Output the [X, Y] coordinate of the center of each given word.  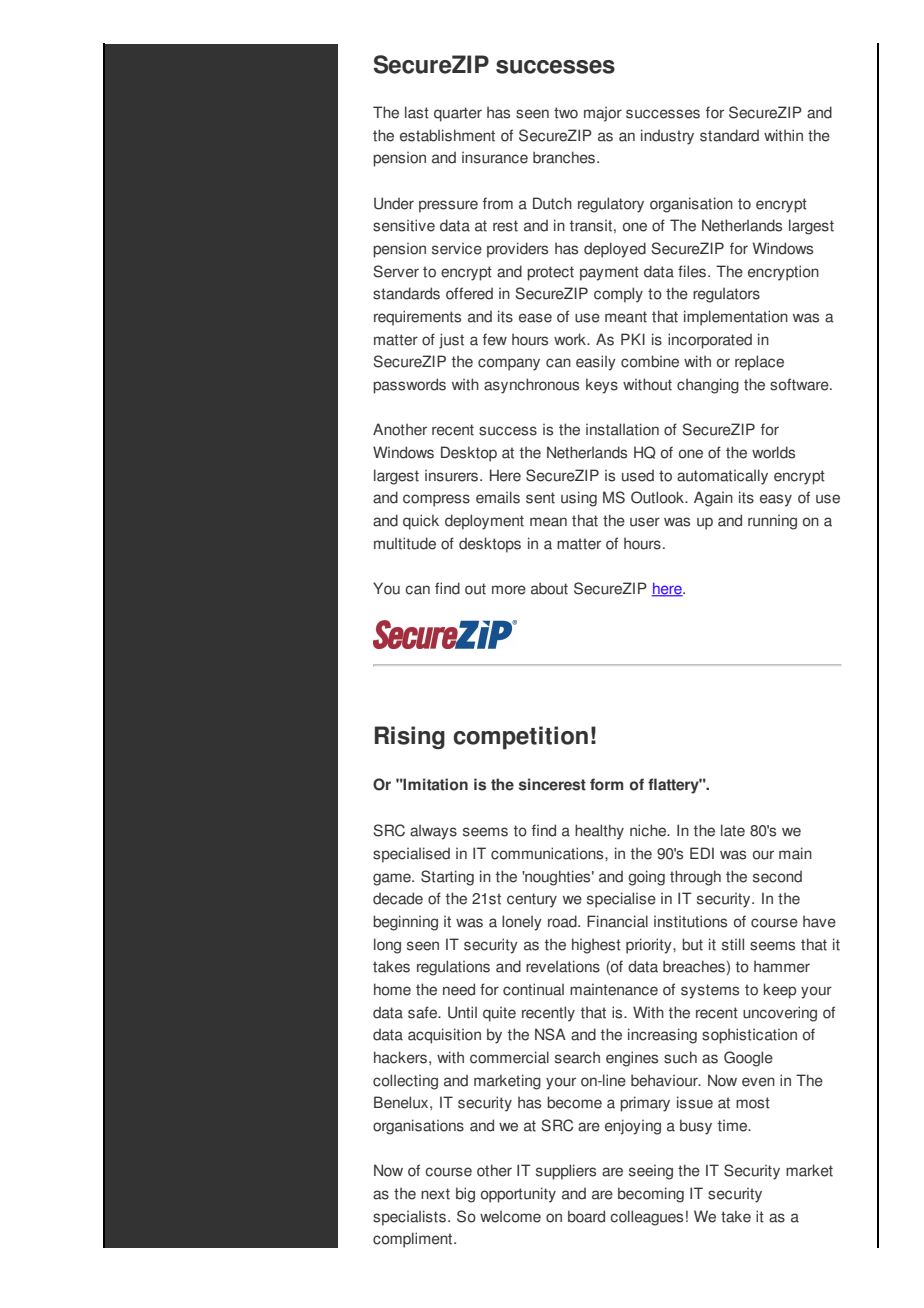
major [603, 114]
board [586, 1216]
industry [667, 137]
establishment [447, 135]
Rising [410, 737]
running [772, 522]
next [435, 1194]
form [606, 784]
